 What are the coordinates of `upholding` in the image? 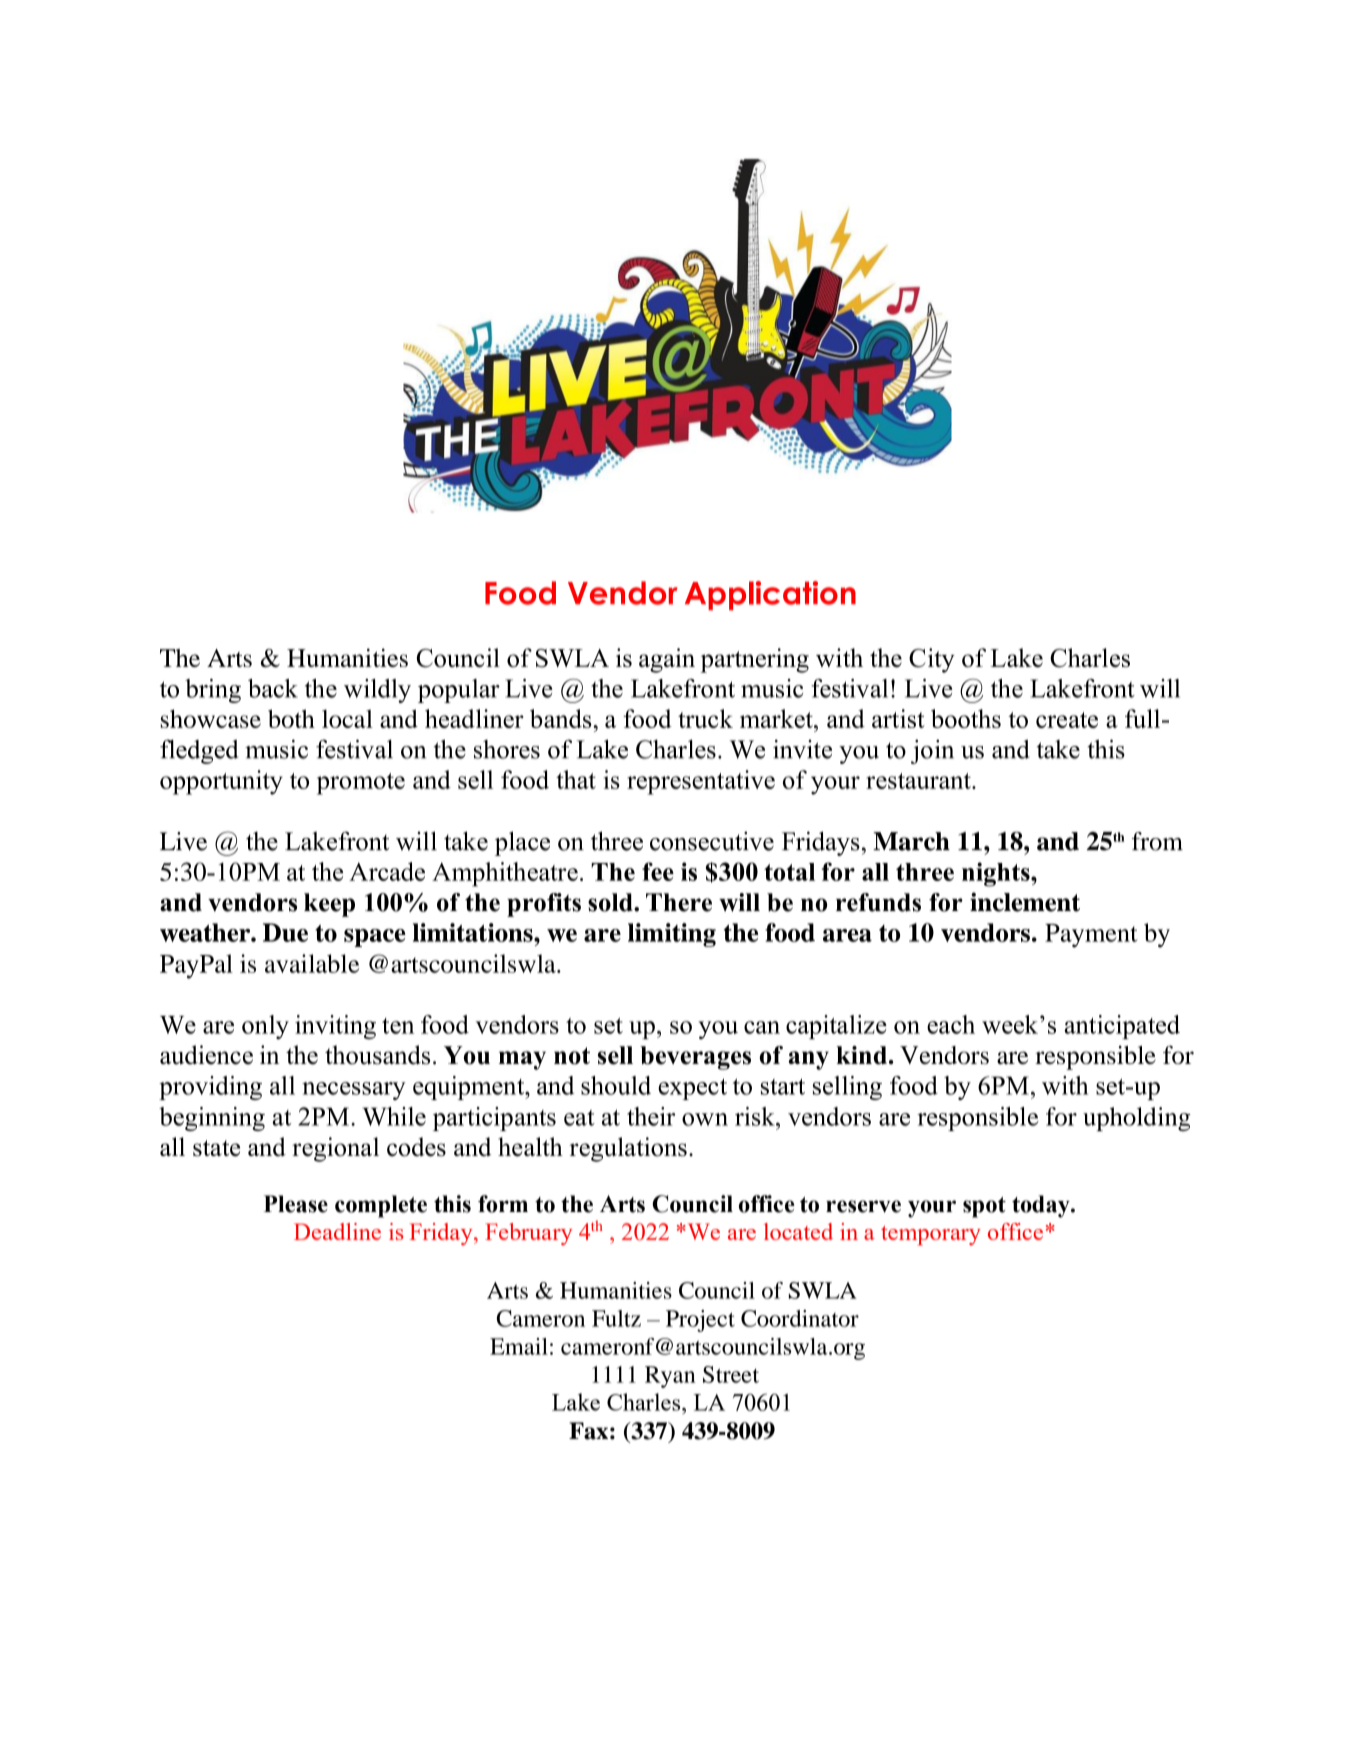 It's located at (1137, 1119).
